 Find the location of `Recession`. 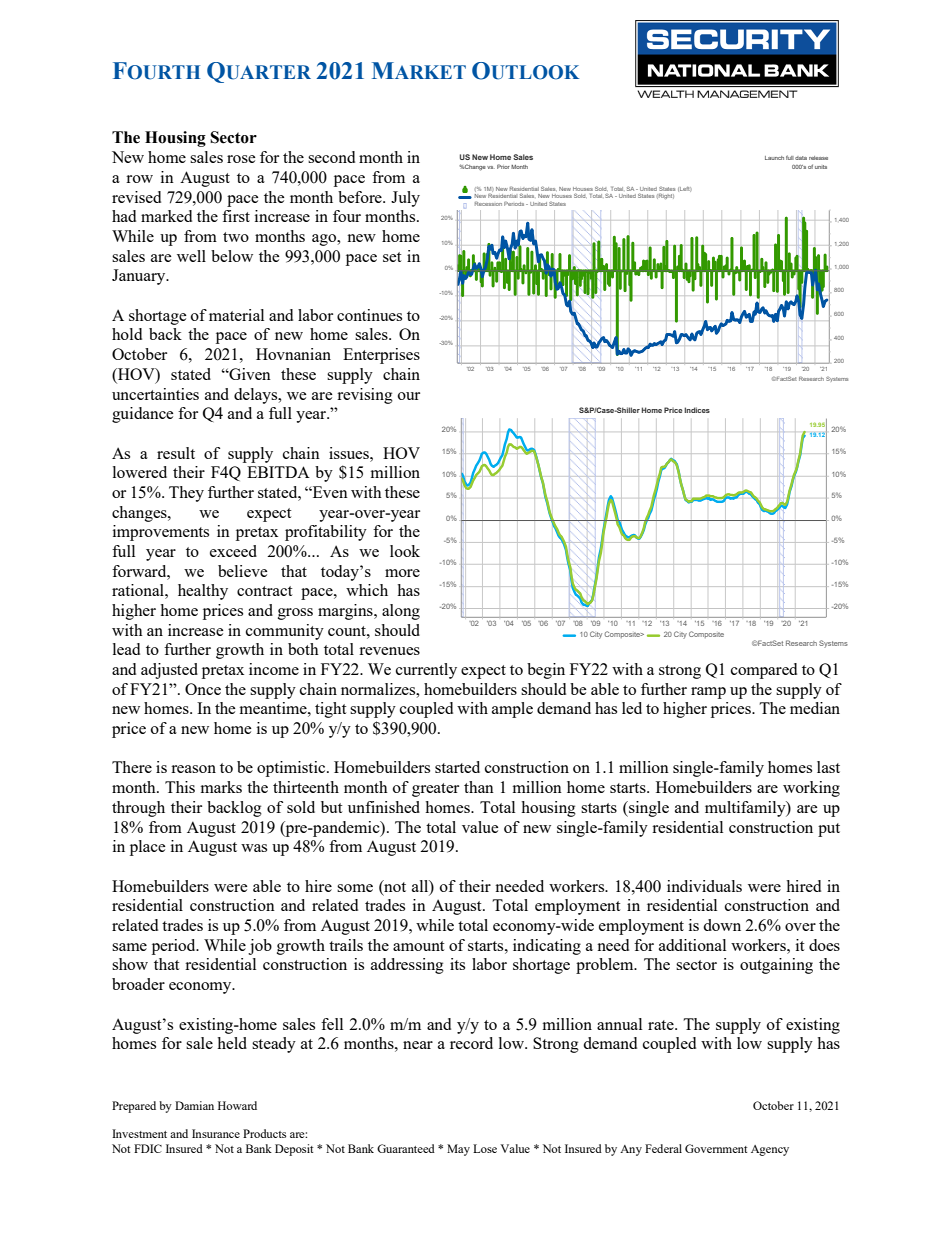

Recession is located at coordinates (488, 204).
